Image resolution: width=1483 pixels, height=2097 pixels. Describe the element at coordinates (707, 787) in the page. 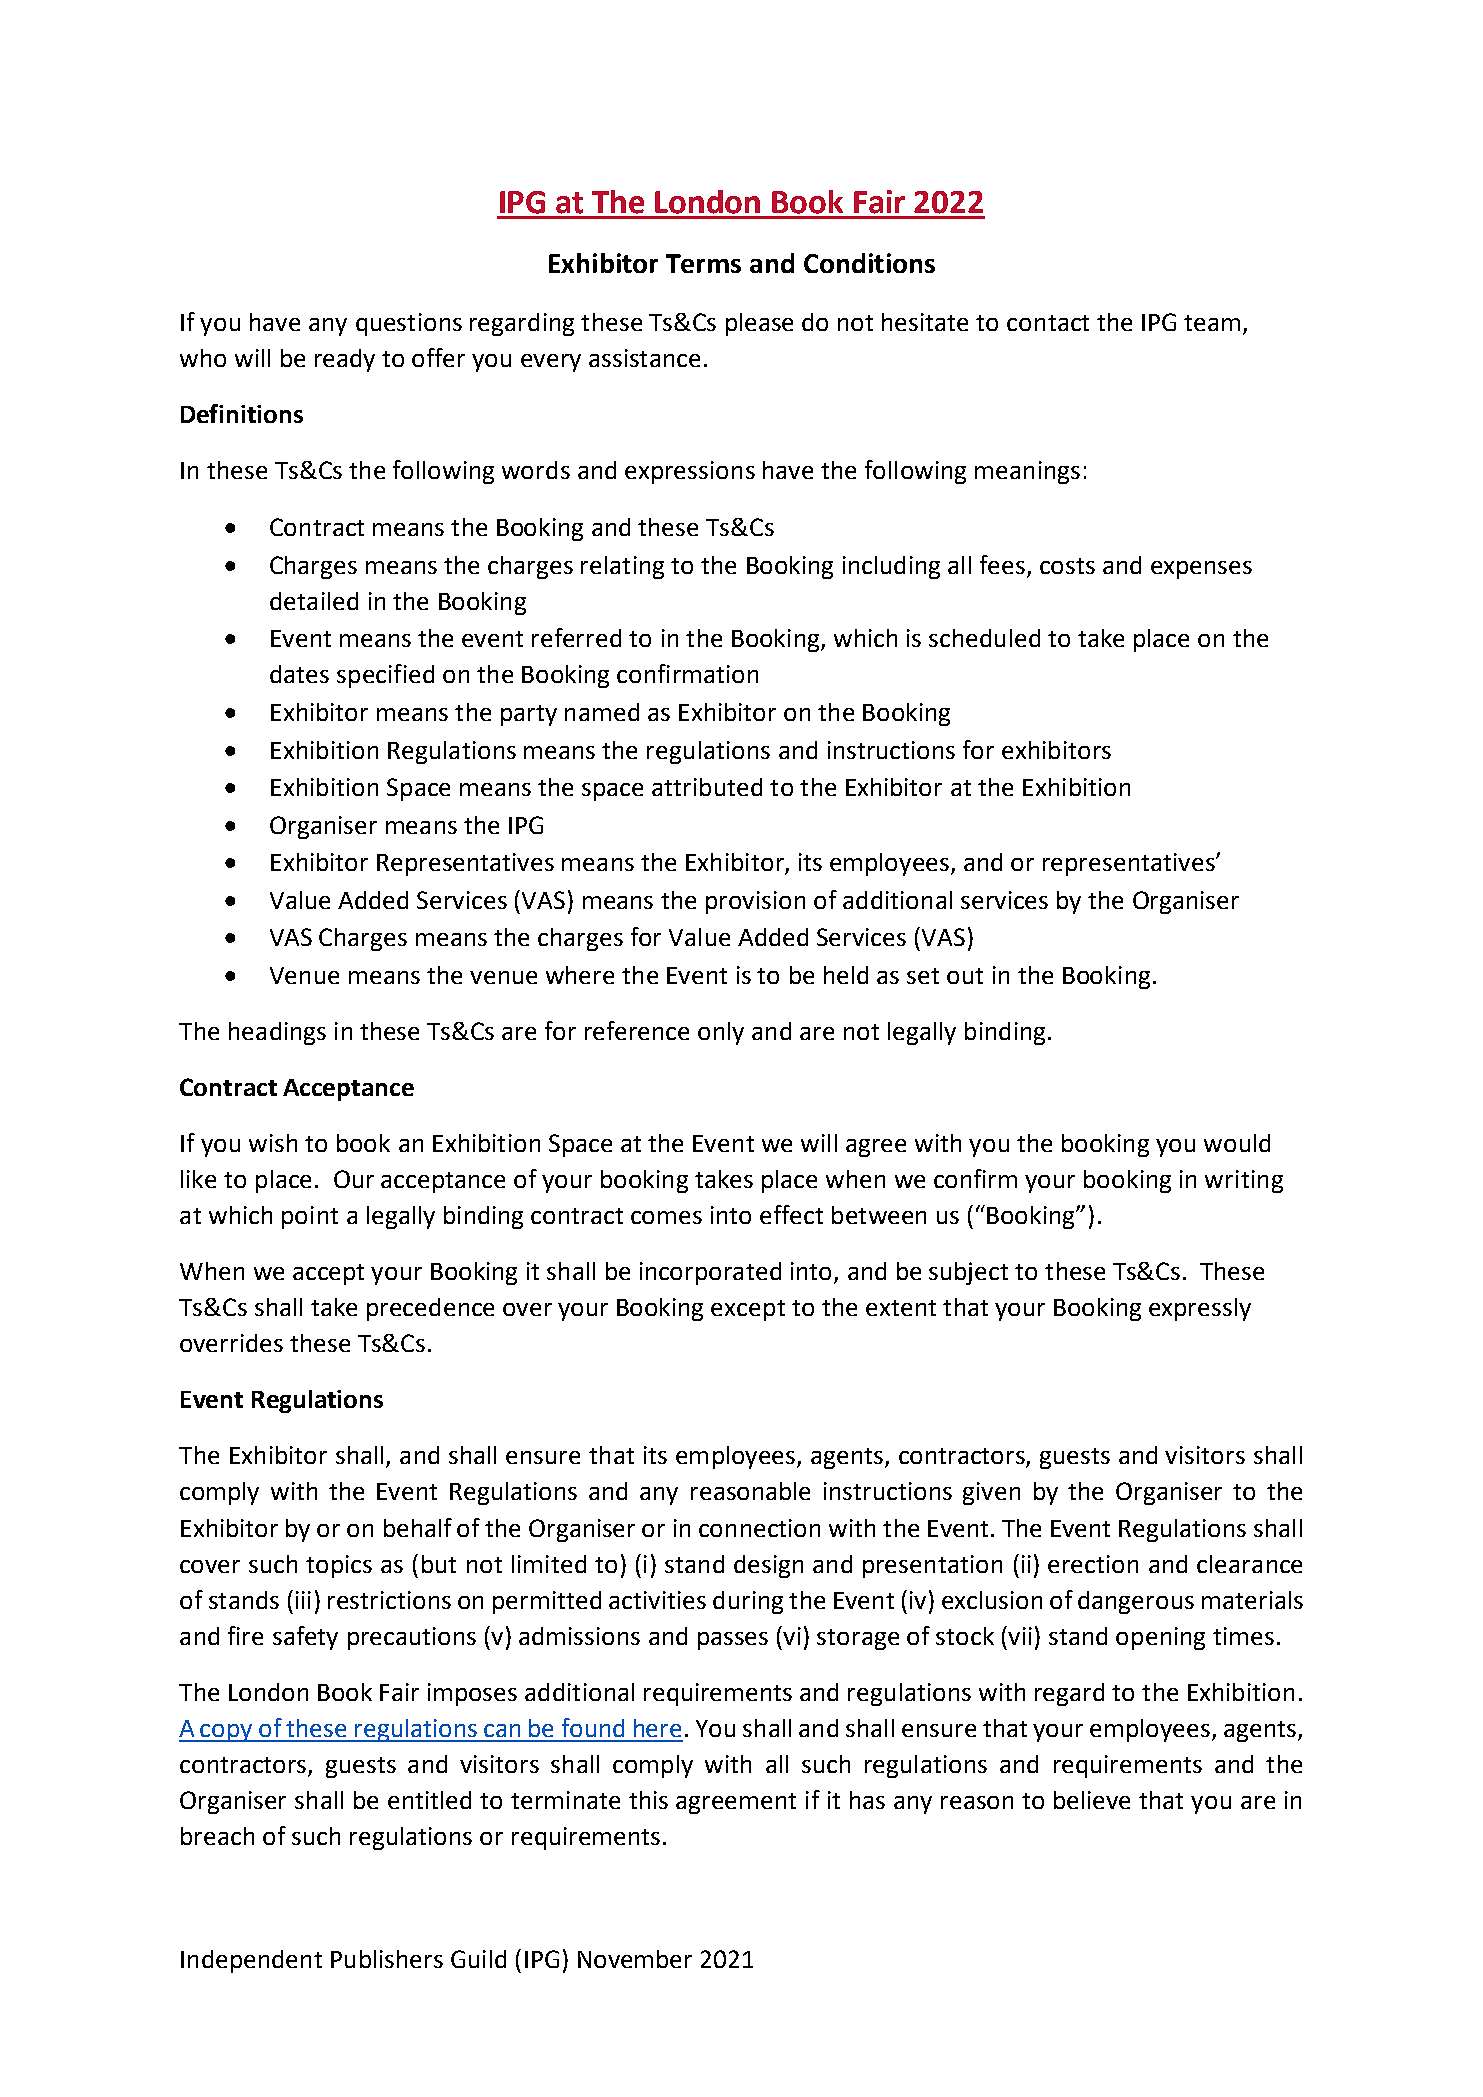

I see `attributed` at that location.
